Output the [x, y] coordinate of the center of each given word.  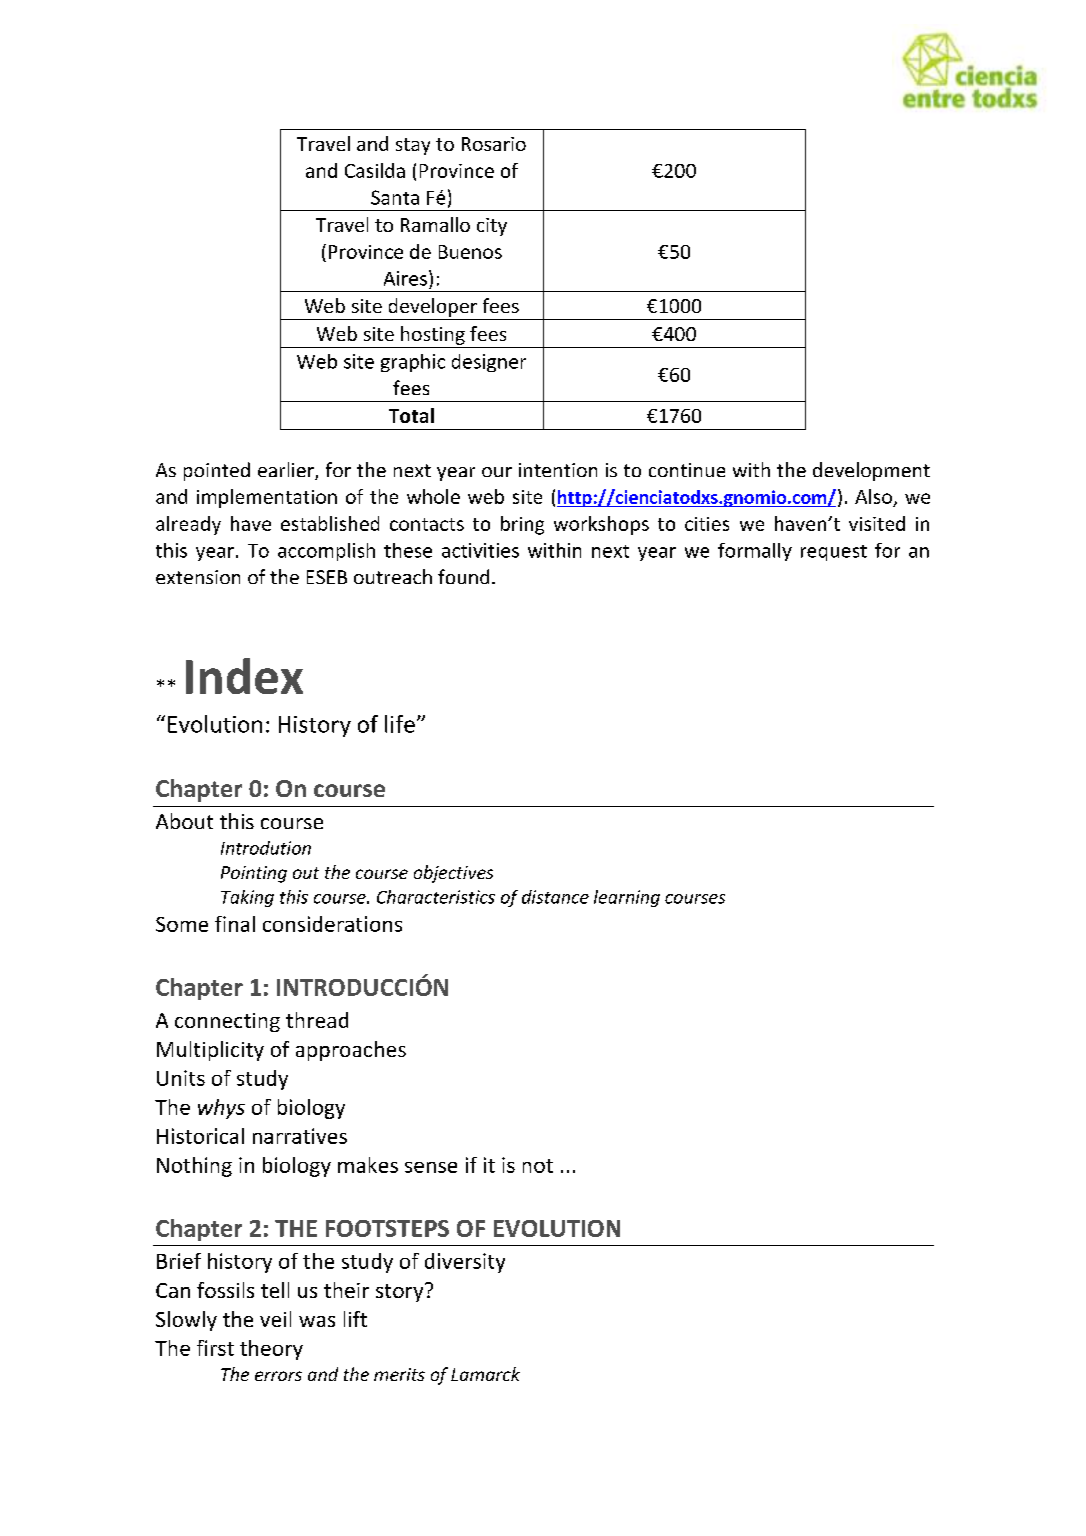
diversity [465, 1263]
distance [555, 897]
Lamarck [485, 1374]
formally [755, 552]
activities [480, 550]
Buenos [470, 252]
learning [627, 898]
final [235, 924]
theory [271, 1350]
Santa [395, 197]
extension [198, 577]
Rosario [494, 144]
